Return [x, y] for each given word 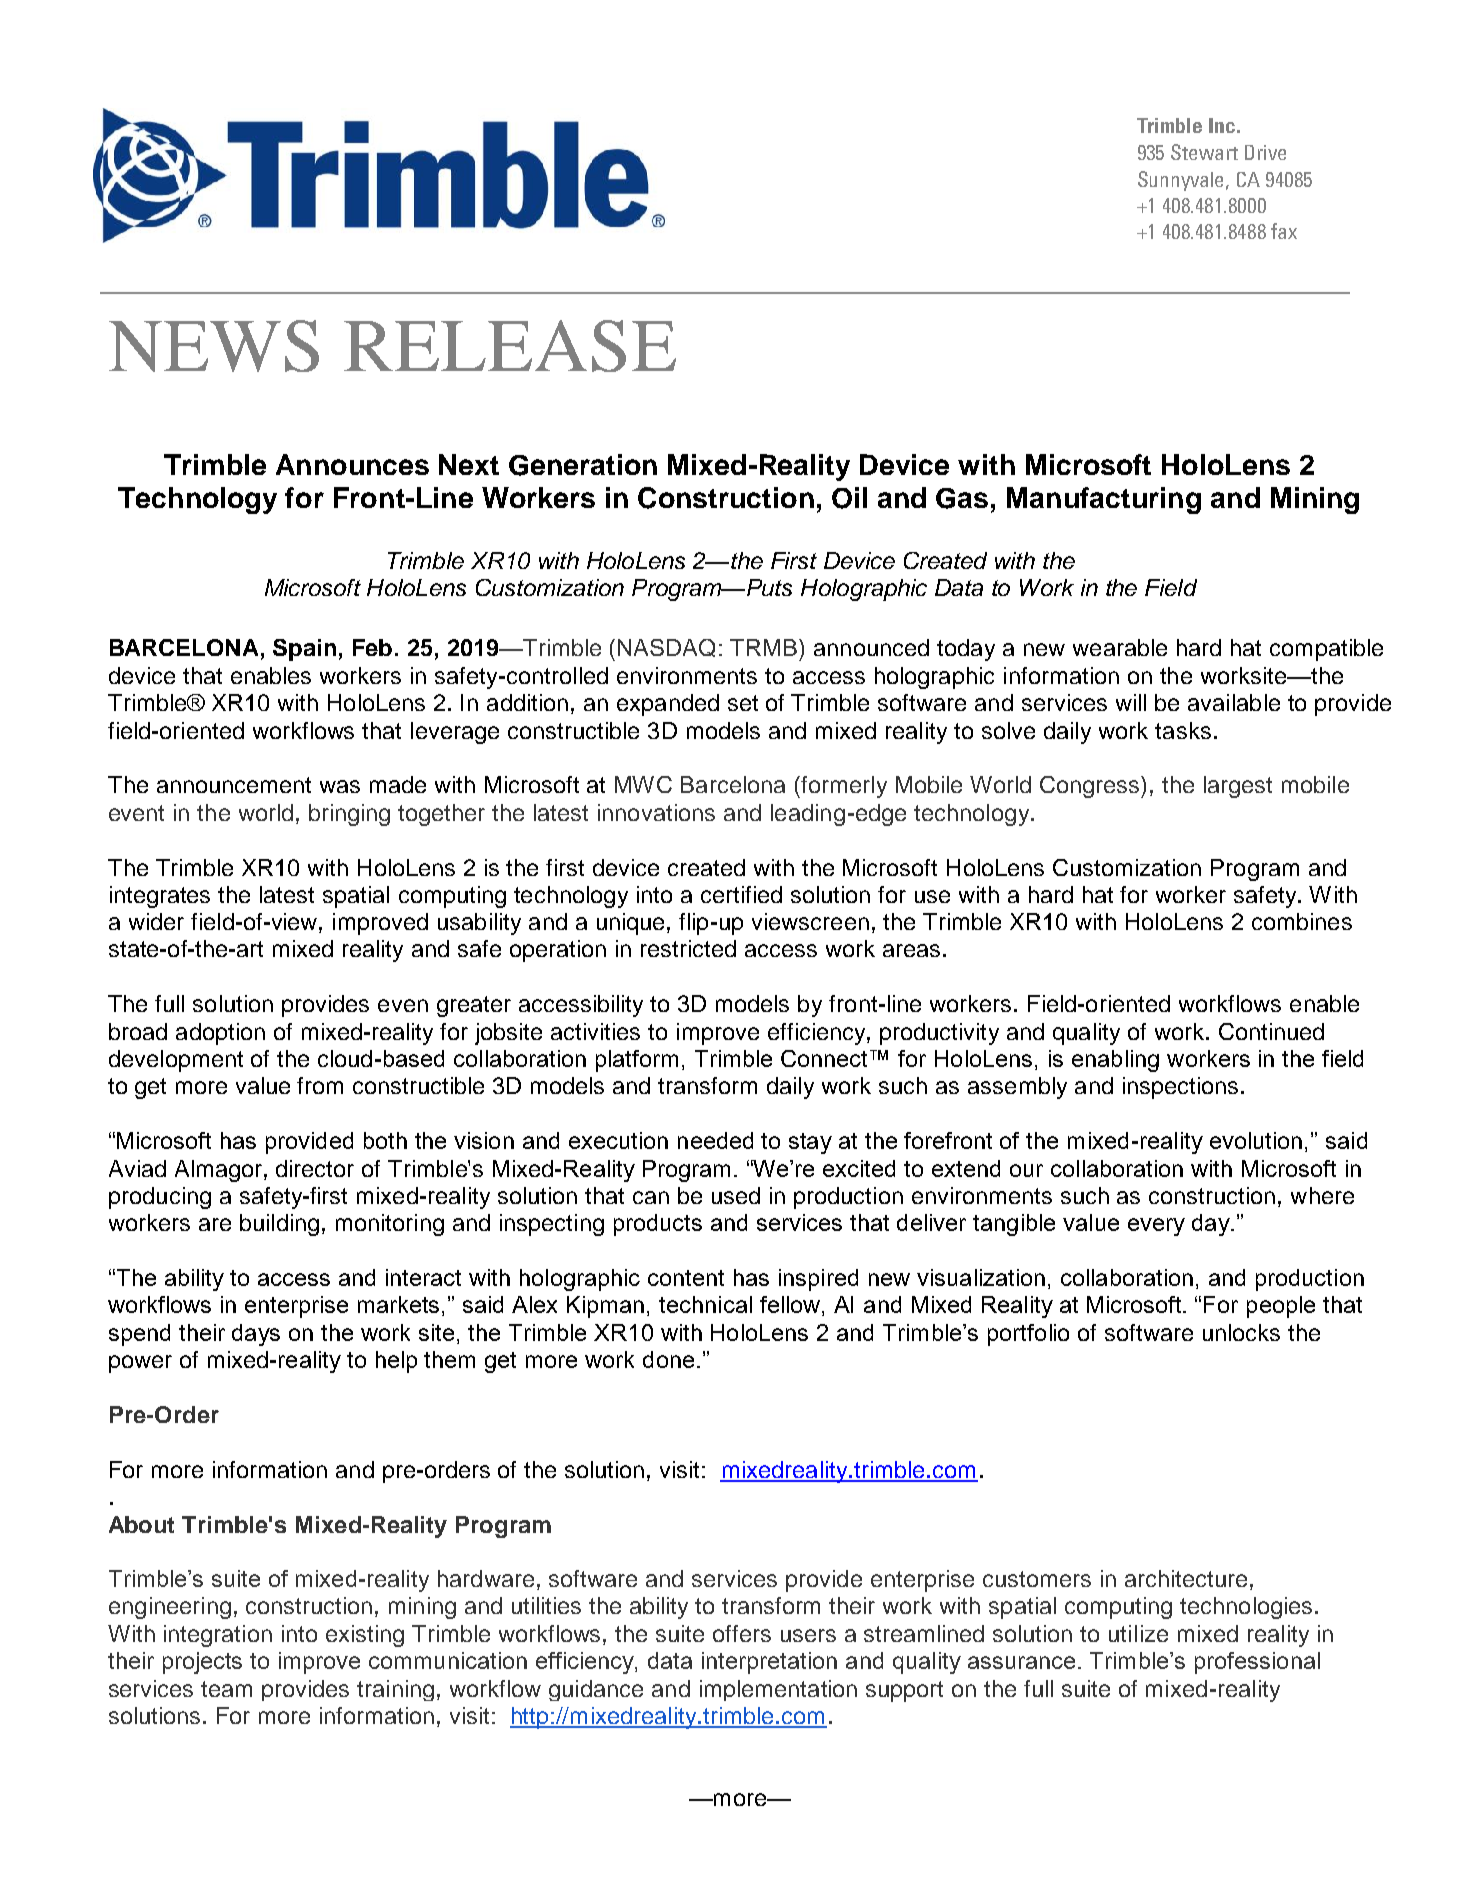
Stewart [1204, 152]
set [743, 703]
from [320, 1085]
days [256, 1335]
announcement [234, 785]
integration [218, 1636]
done [668, 1359]
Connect [826, 1058]
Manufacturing [1104, 500]
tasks [1183, 730]
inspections [1180, 1088]
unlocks [1241, 1332]
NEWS [214, 346]
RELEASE [510, 346]
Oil [849, 498]
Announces [352, 464]
